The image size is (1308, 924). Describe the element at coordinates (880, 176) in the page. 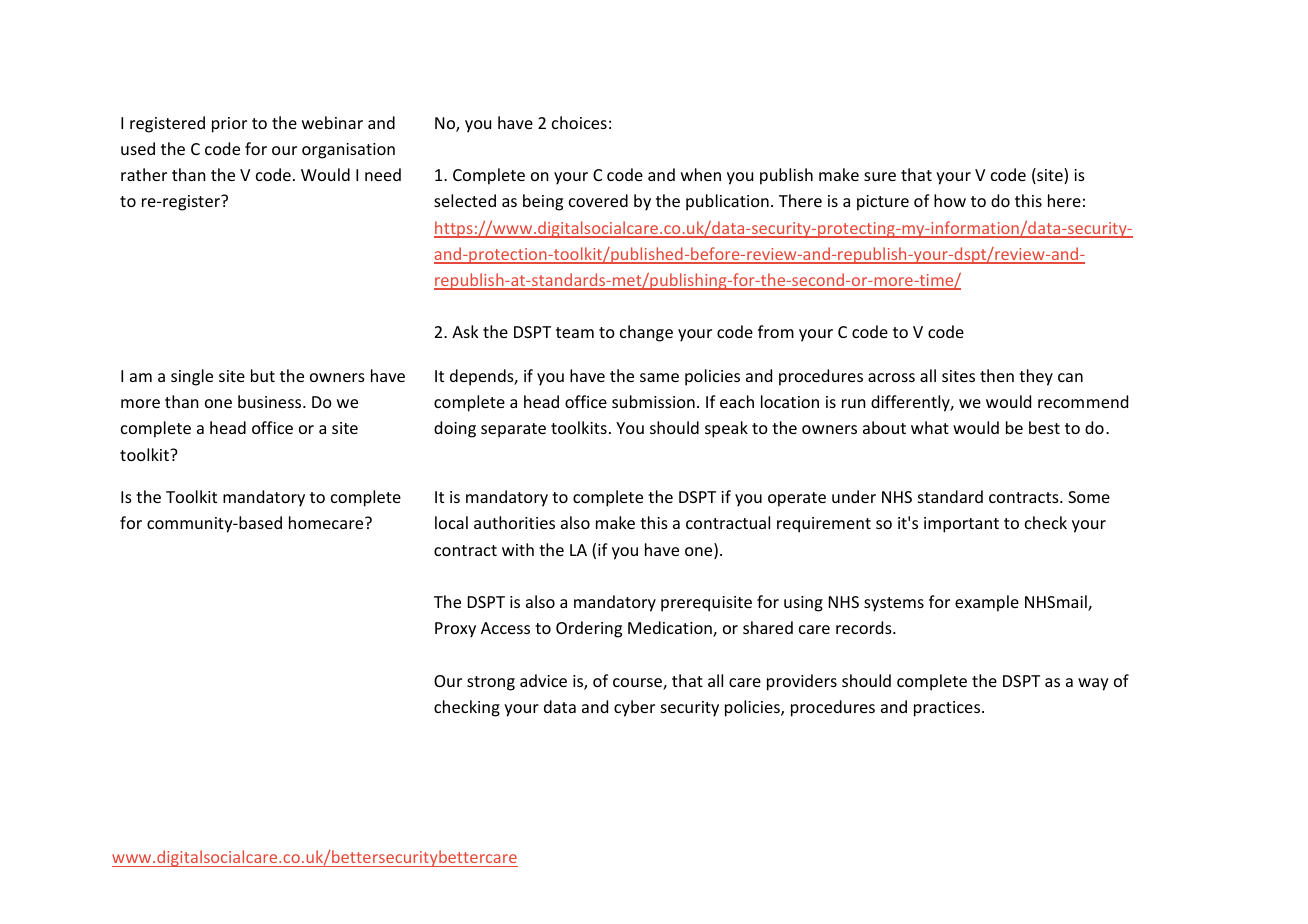

I see `sure` at that location.
